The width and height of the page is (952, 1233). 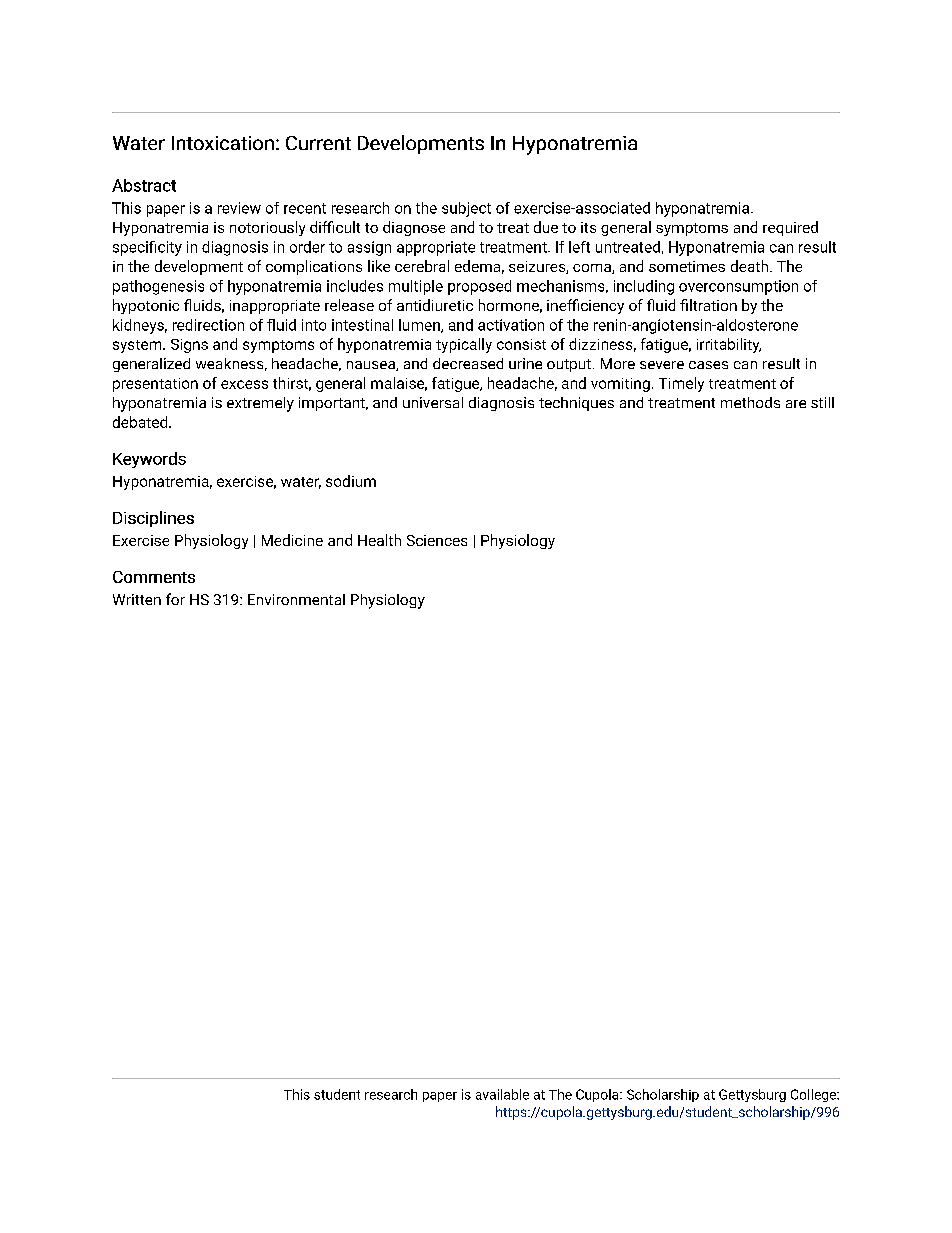 What do you see at coordinates (790, 228) in the page?
I see `required` at bounding box center [790, 228].
